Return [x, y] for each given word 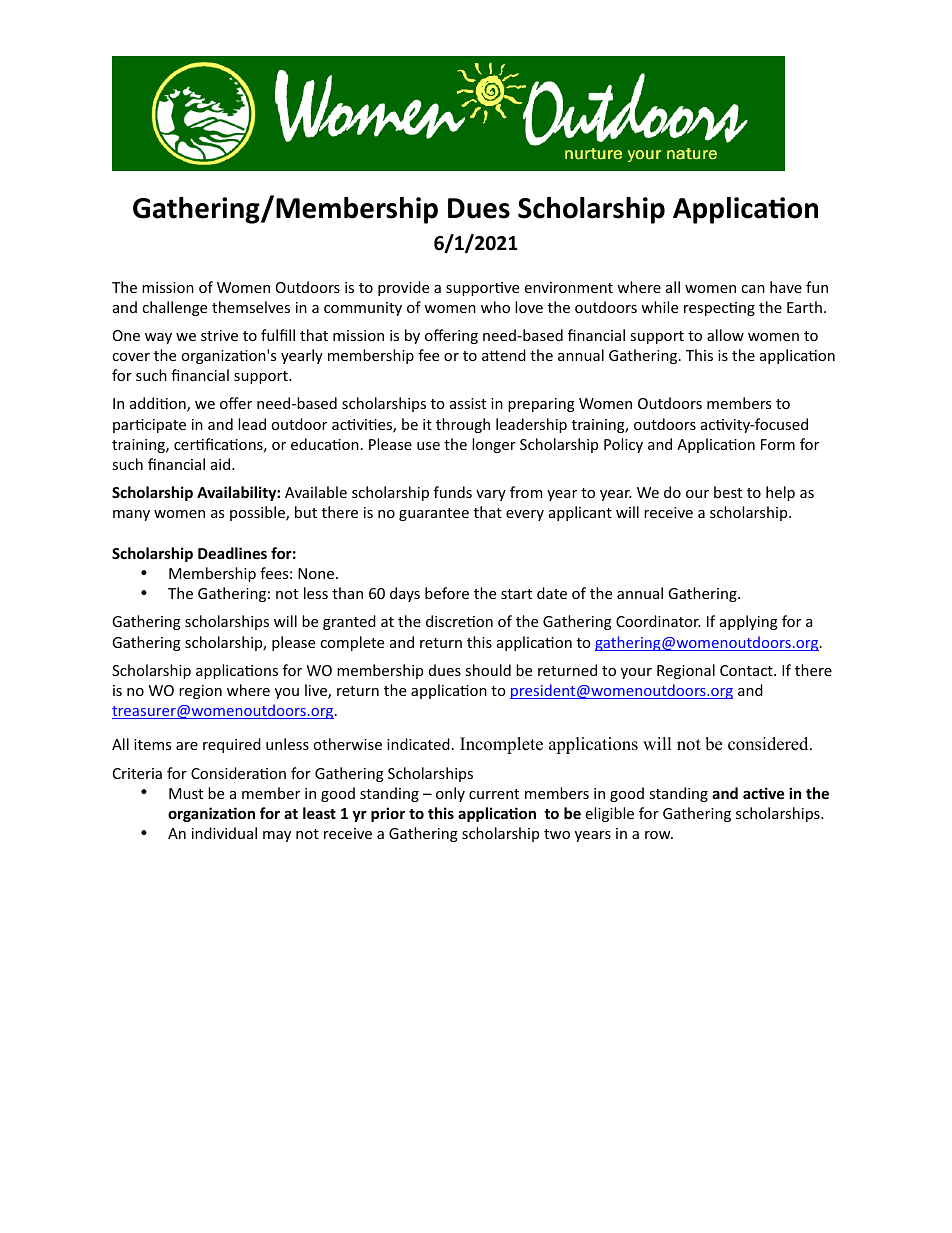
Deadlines [232, 553]
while [659, 307]
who [495, 307]
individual [224, 833]
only [450, 794]
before [447, 593]
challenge [174, 308]
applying [749, 622]
